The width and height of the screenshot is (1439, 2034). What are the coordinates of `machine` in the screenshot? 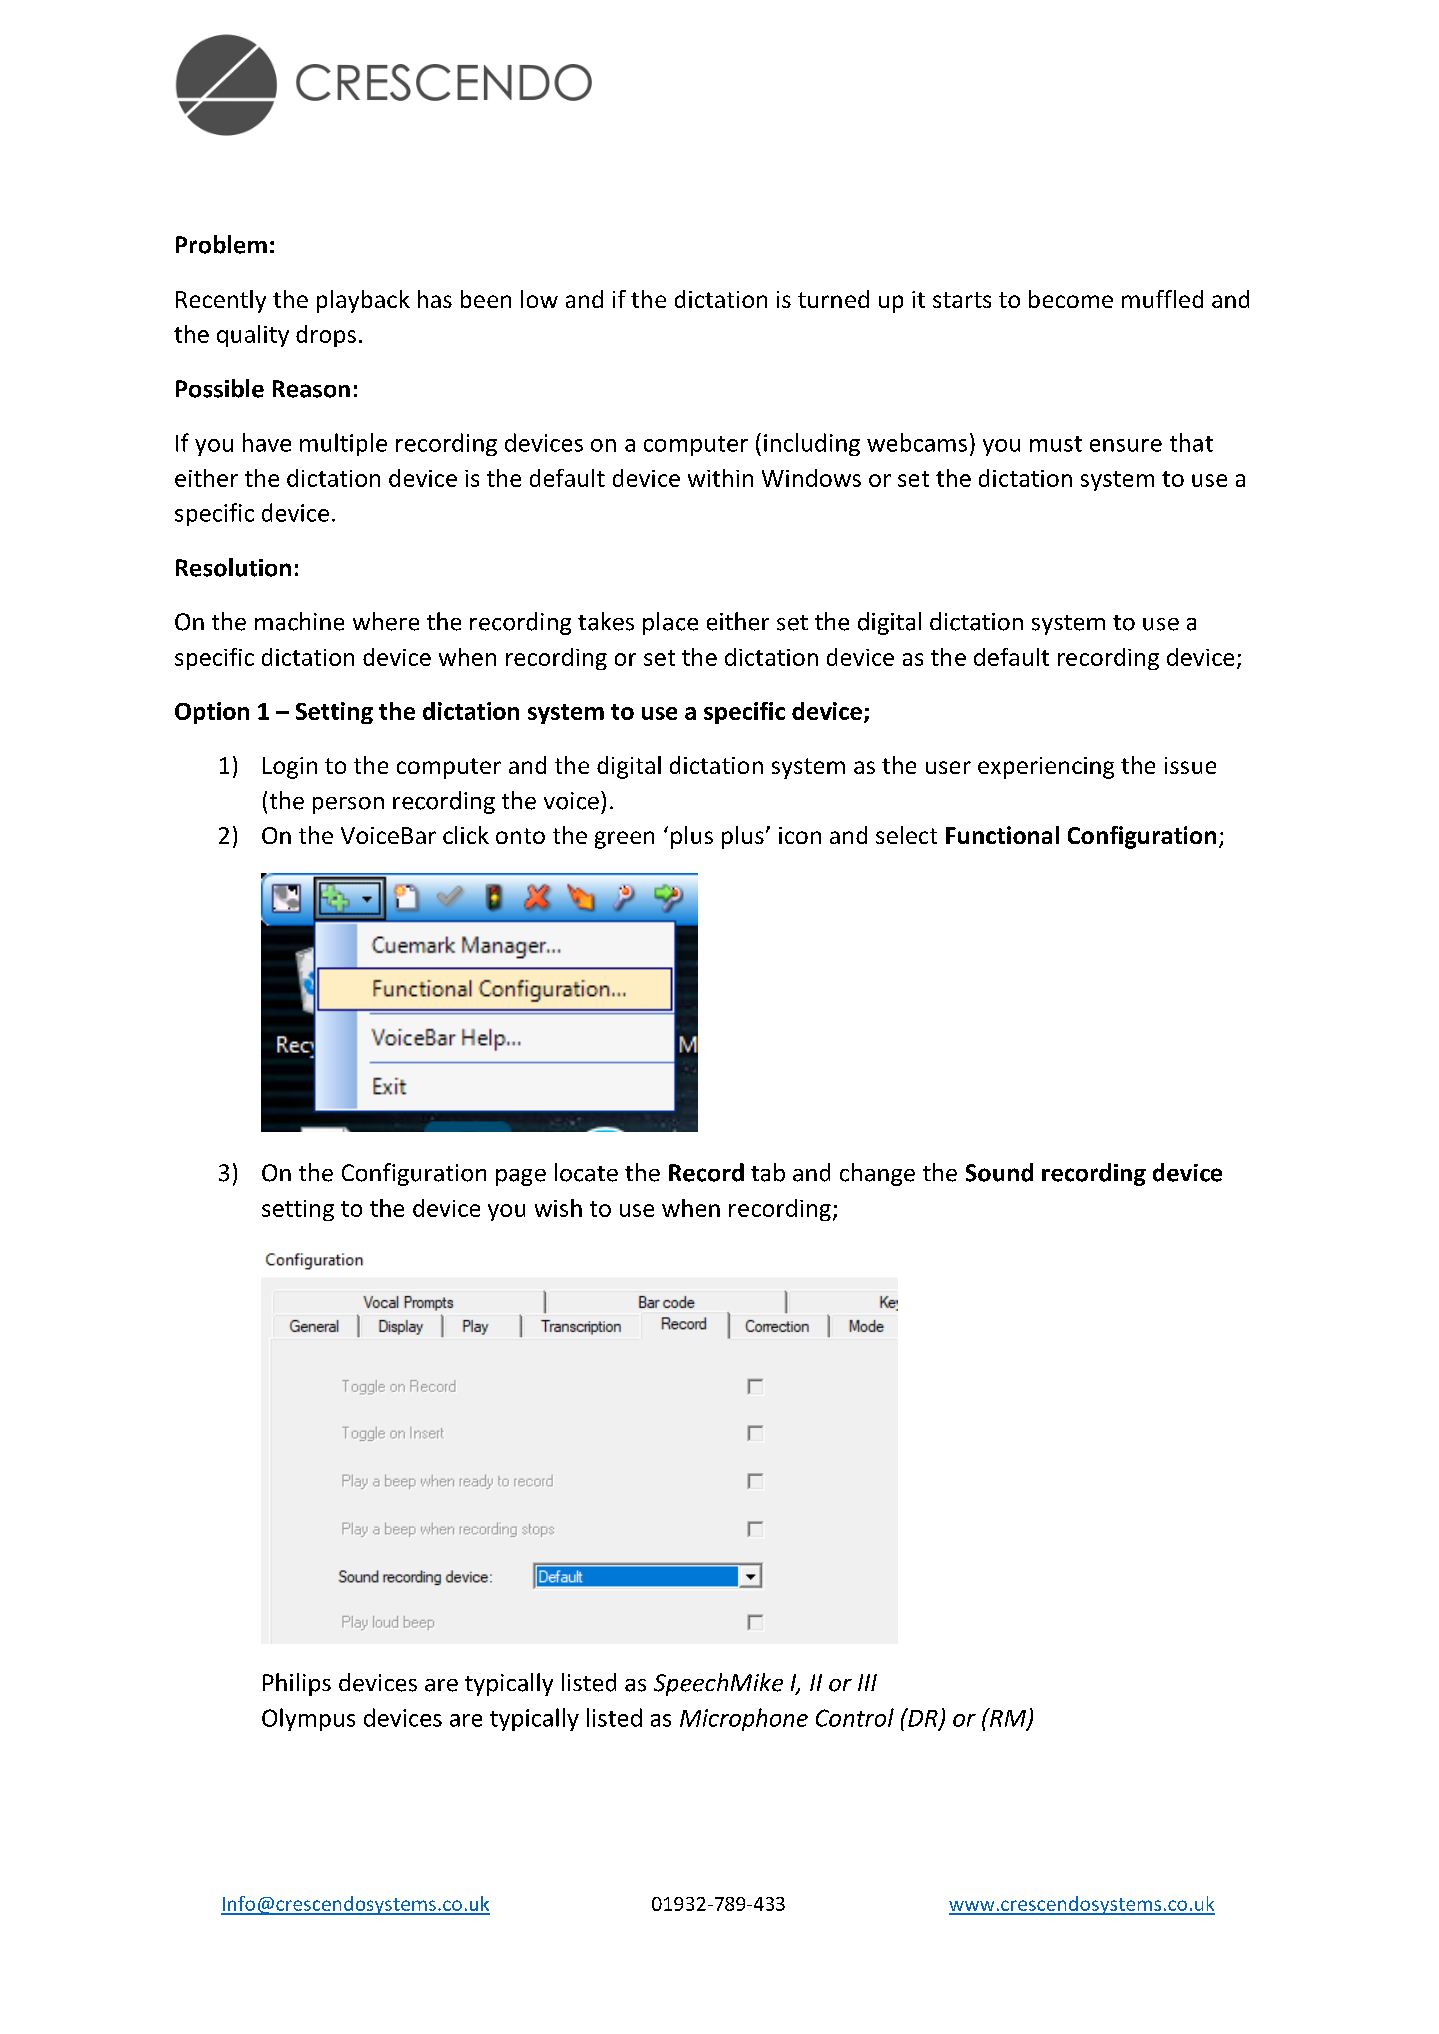 It's located at (299, 621).
